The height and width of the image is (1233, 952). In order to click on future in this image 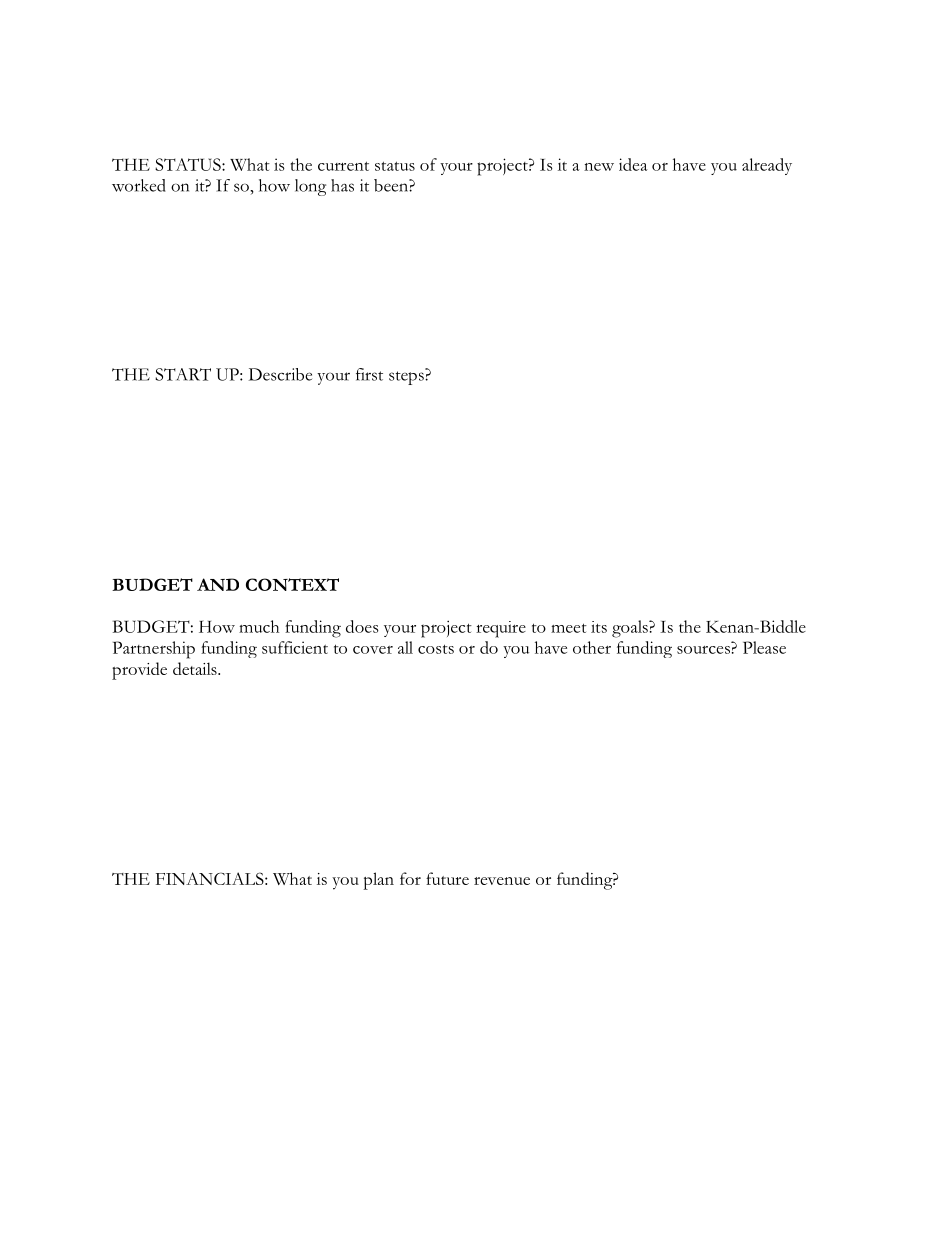, I will do `click(447, 878)`.
